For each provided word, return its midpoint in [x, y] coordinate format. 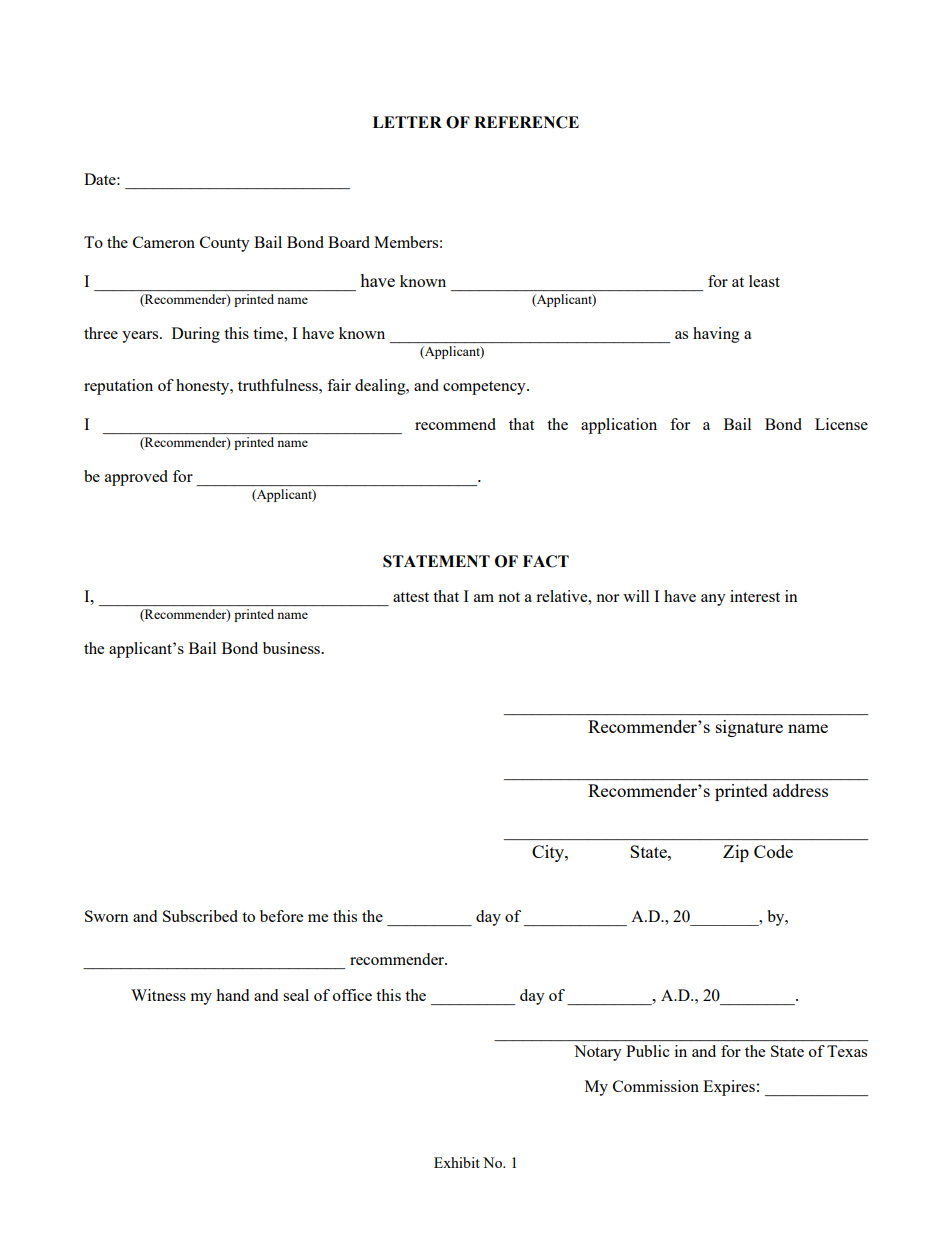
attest [411, 597]
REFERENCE [526, 122]
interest [755, 596]
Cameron [164, 242]
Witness [158, 995]
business [293, 648]
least [764, 281]
